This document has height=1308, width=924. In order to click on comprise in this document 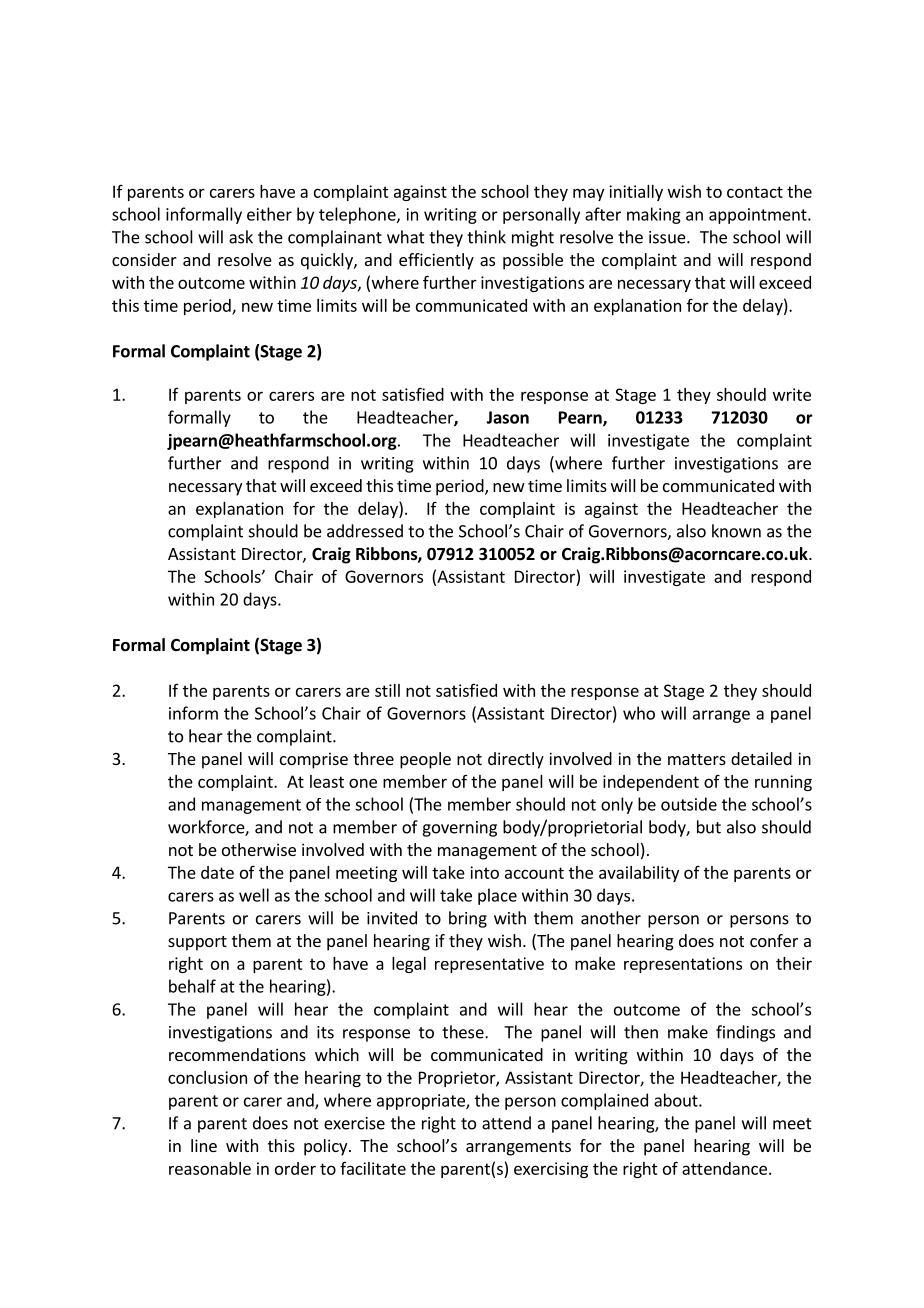, I will do `click(314, 760)`.
